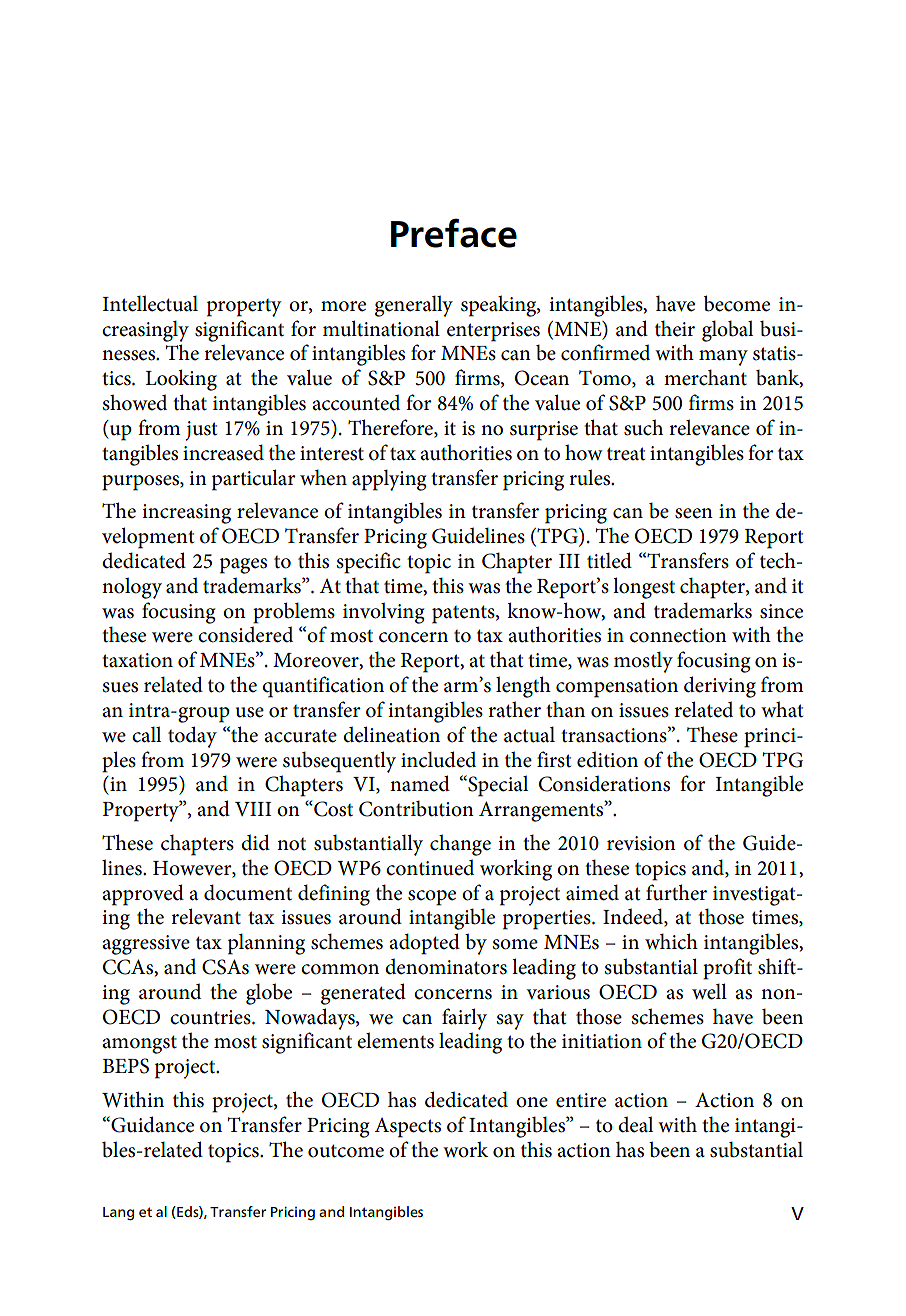 This page has width=906, height=1316. What do you see at coordinates (150, 303) in the page?
I see `Intellectual` at bounding box center [150, 303].
